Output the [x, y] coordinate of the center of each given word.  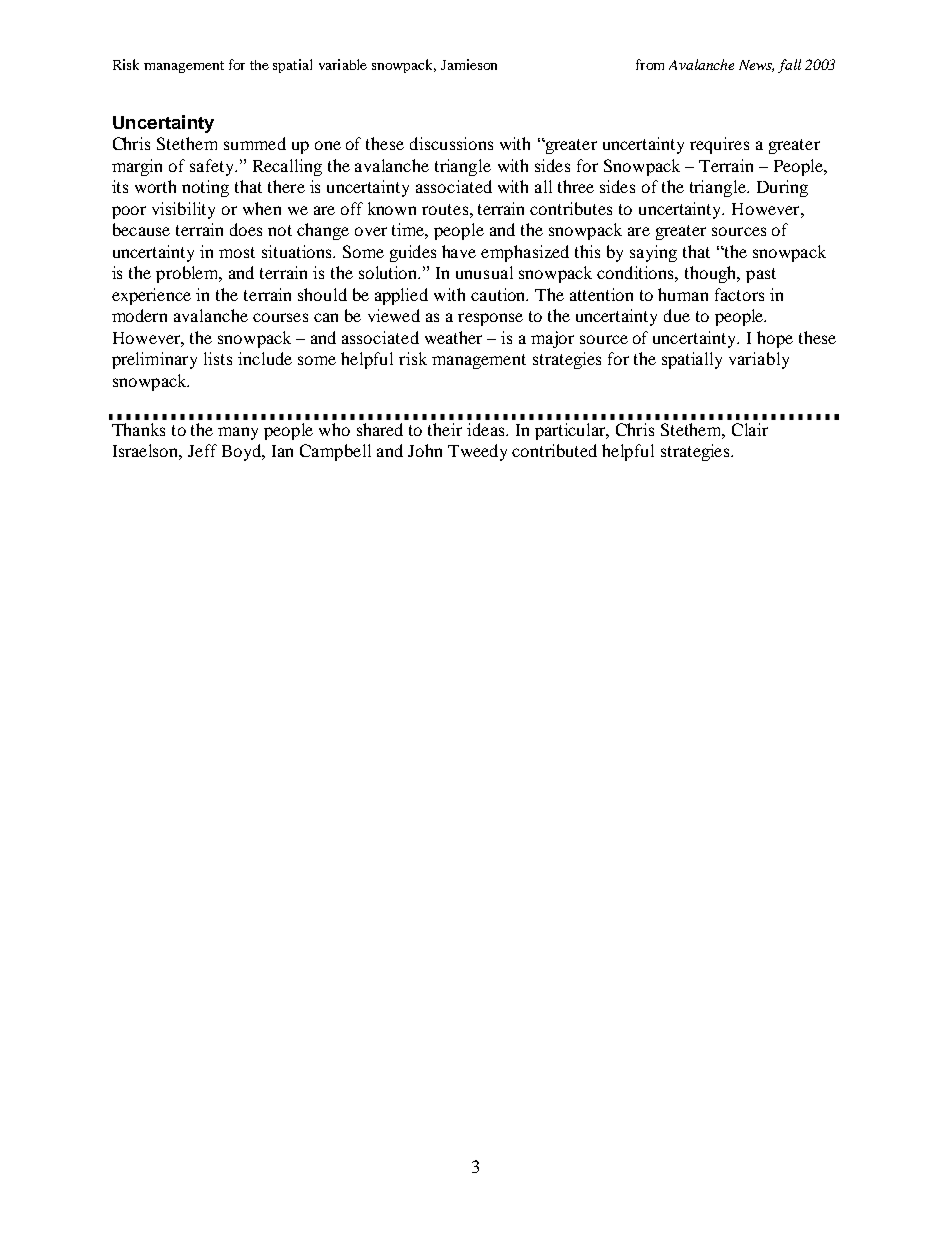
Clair [750, 429]
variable [343, 64]
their [445, 429]
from [650, 64]
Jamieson [469, 64]
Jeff [202, 450]
